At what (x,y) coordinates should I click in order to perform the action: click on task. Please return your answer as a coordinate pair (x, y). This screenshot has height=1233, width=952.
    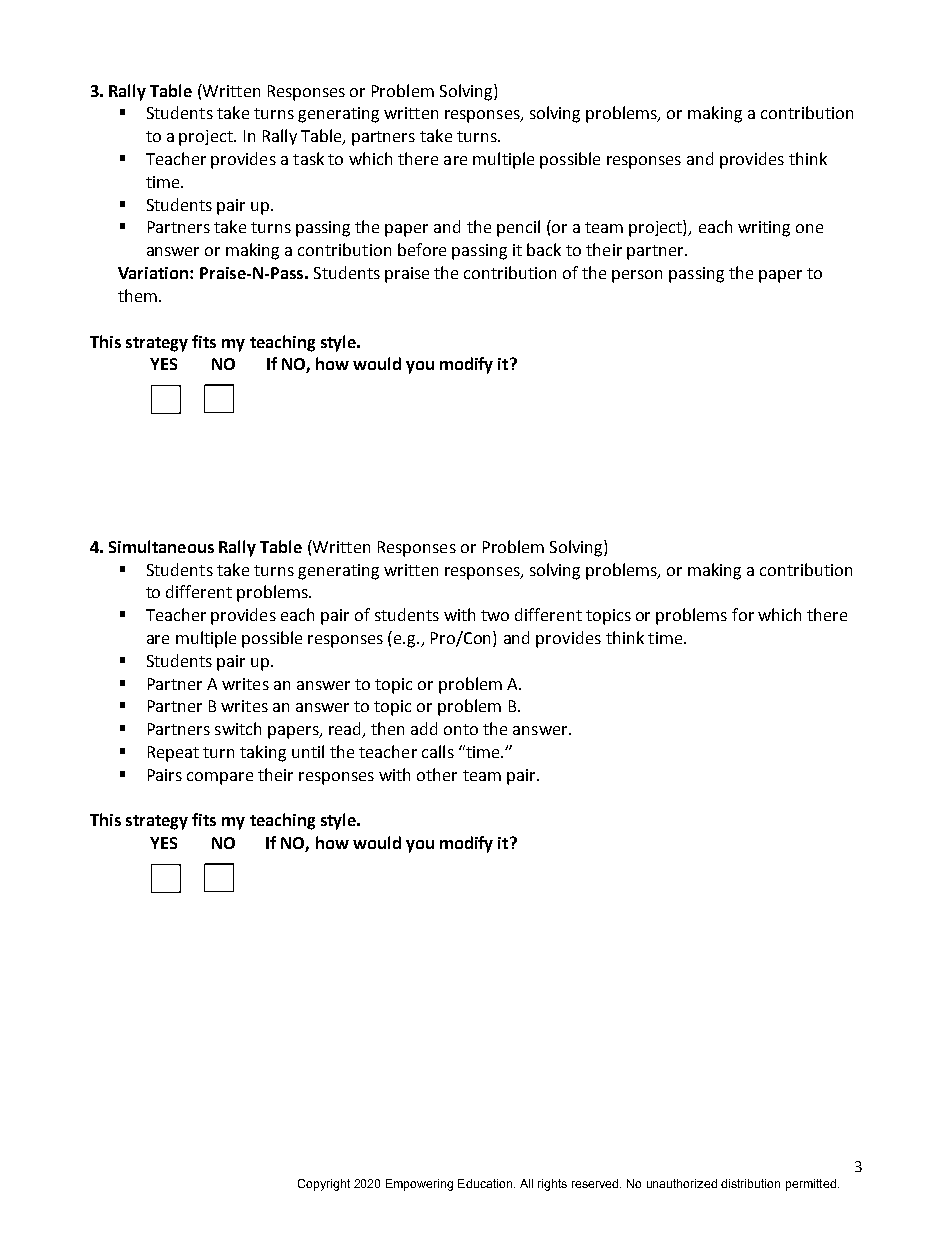
    Looking at the image, I should click on (308, 158).
